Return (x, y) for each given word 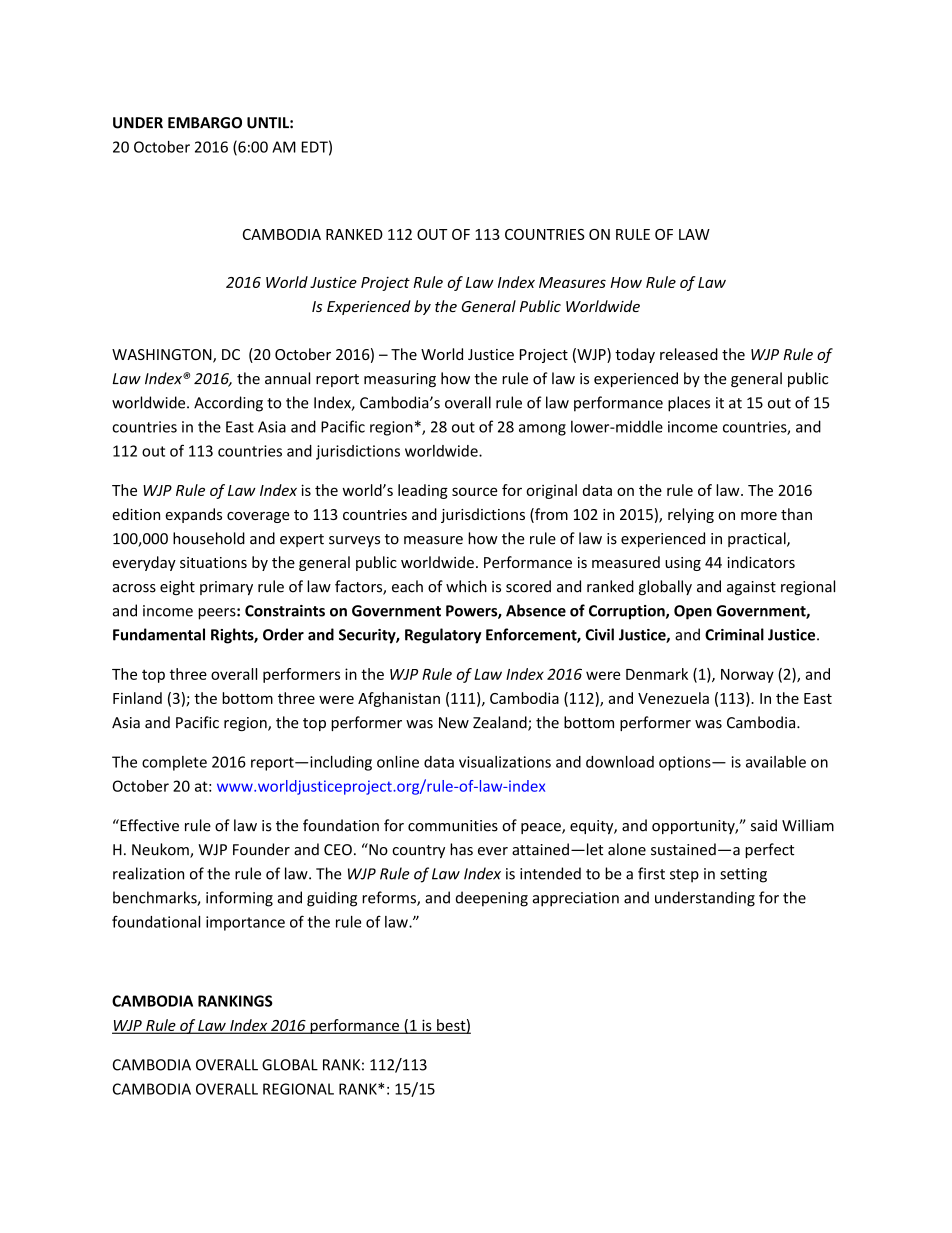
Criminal (734, 634)
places (689, 404)
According (228, 404)
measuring (400, 380)
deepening (492, 899)
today (635, 355)
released (689, 354)
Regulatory (443, 636)
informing (239, 899)
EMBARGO (205, 123)
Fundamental (159, 634)
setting (743, 875)
